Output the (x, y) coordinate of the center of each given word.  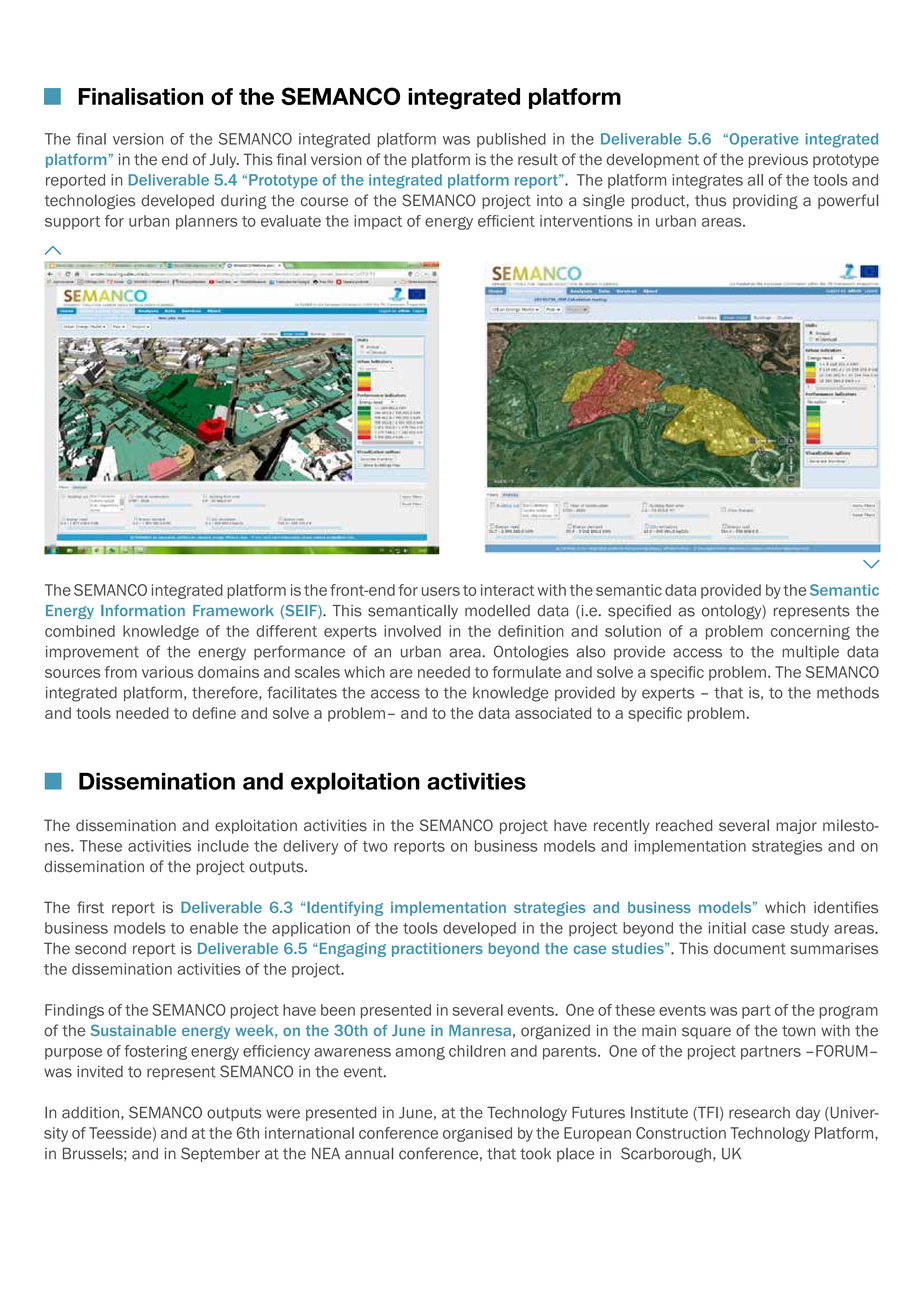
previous (778, 160)
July (224, 160)
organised (477, 1134)
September (220, 1154)
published (511, 140)
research (759, 1113)
